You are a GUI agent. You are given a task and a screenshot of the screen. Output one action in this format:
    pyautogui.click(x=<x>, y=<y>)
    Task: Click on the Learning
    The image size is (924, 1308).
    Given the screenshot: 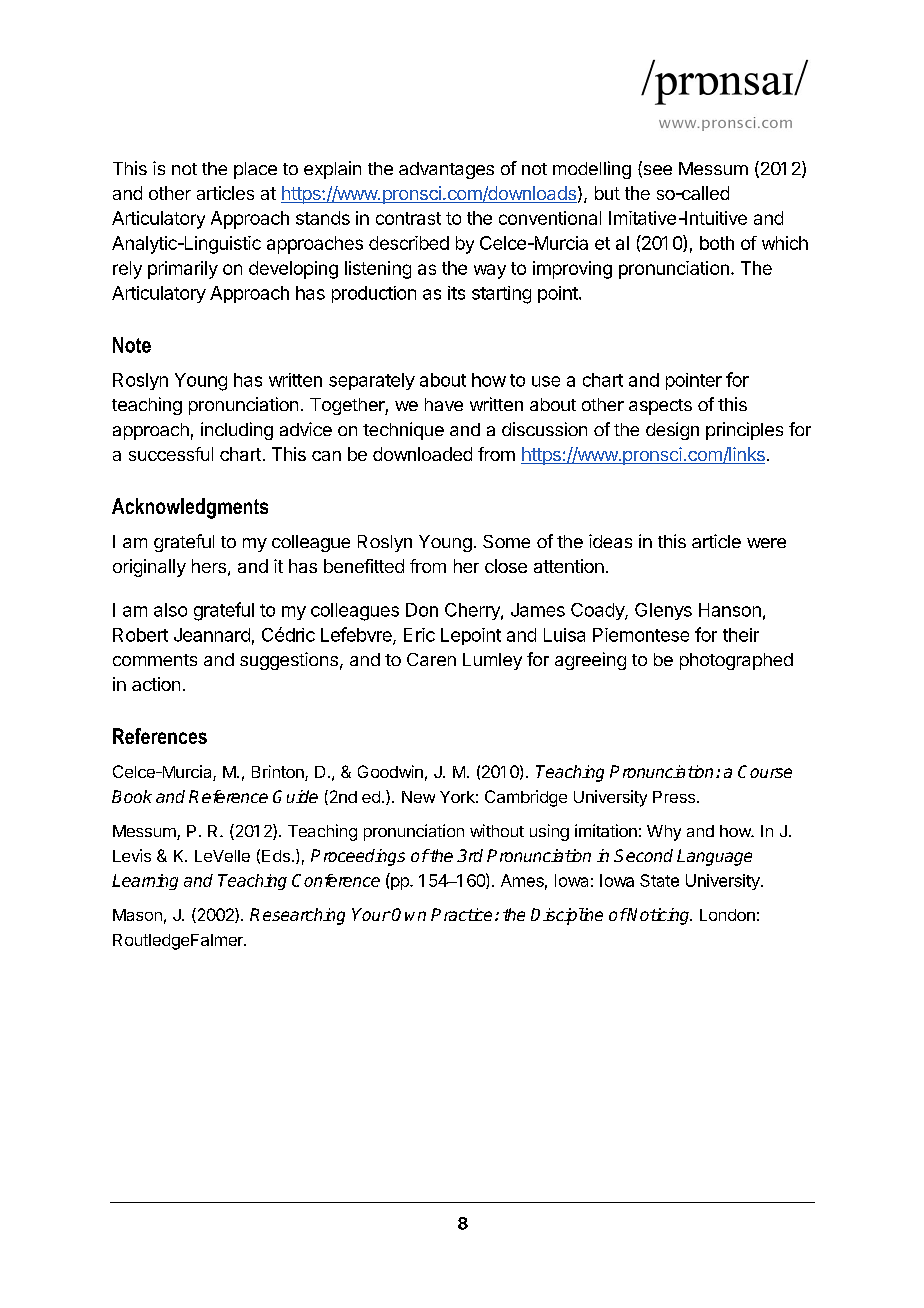 What is the action you would take?
    pyautogui.click(x=145, y=882)
